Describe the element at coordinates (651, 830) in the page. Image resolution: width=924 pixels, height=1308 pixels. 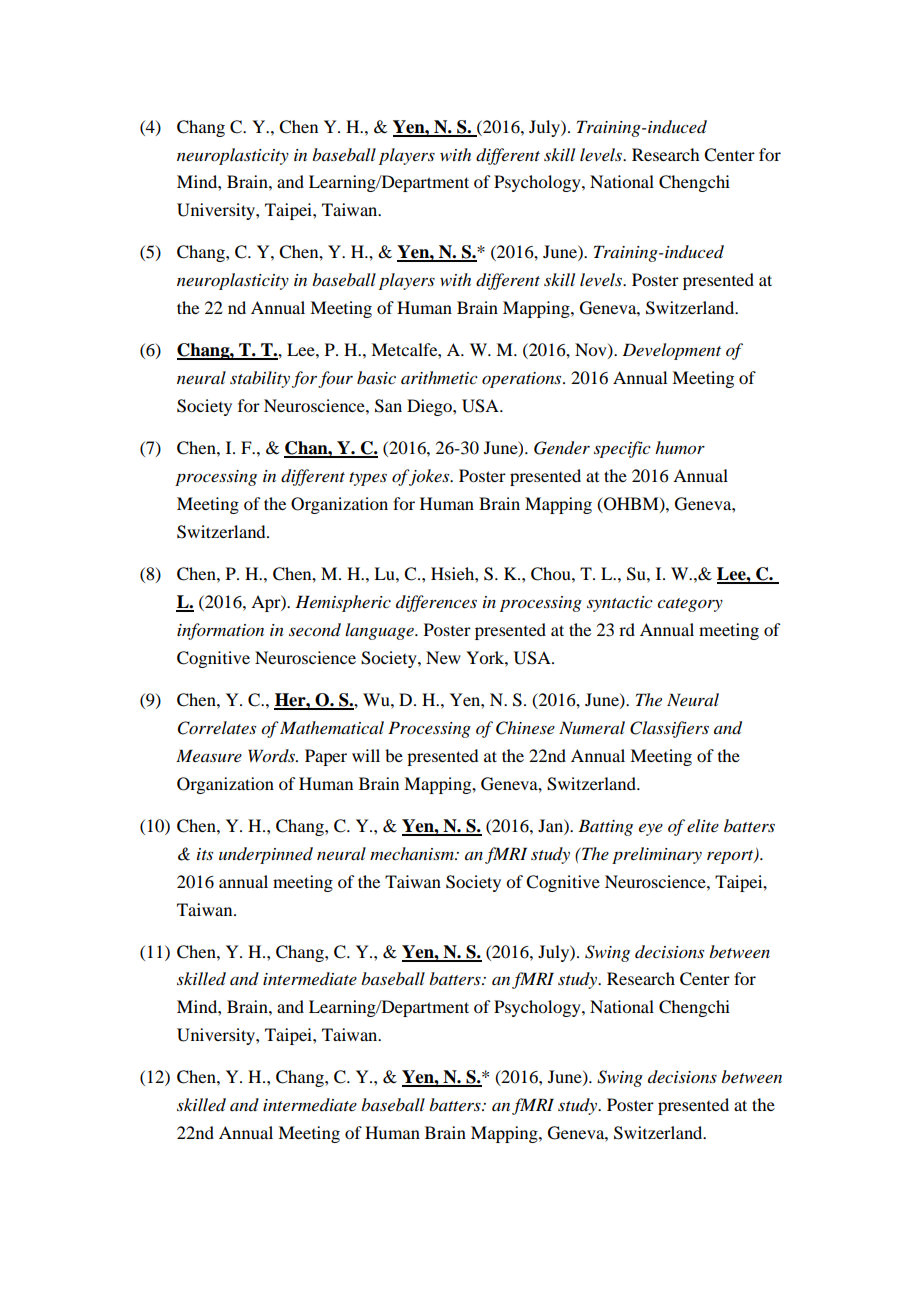
I see `eye` at that location.
